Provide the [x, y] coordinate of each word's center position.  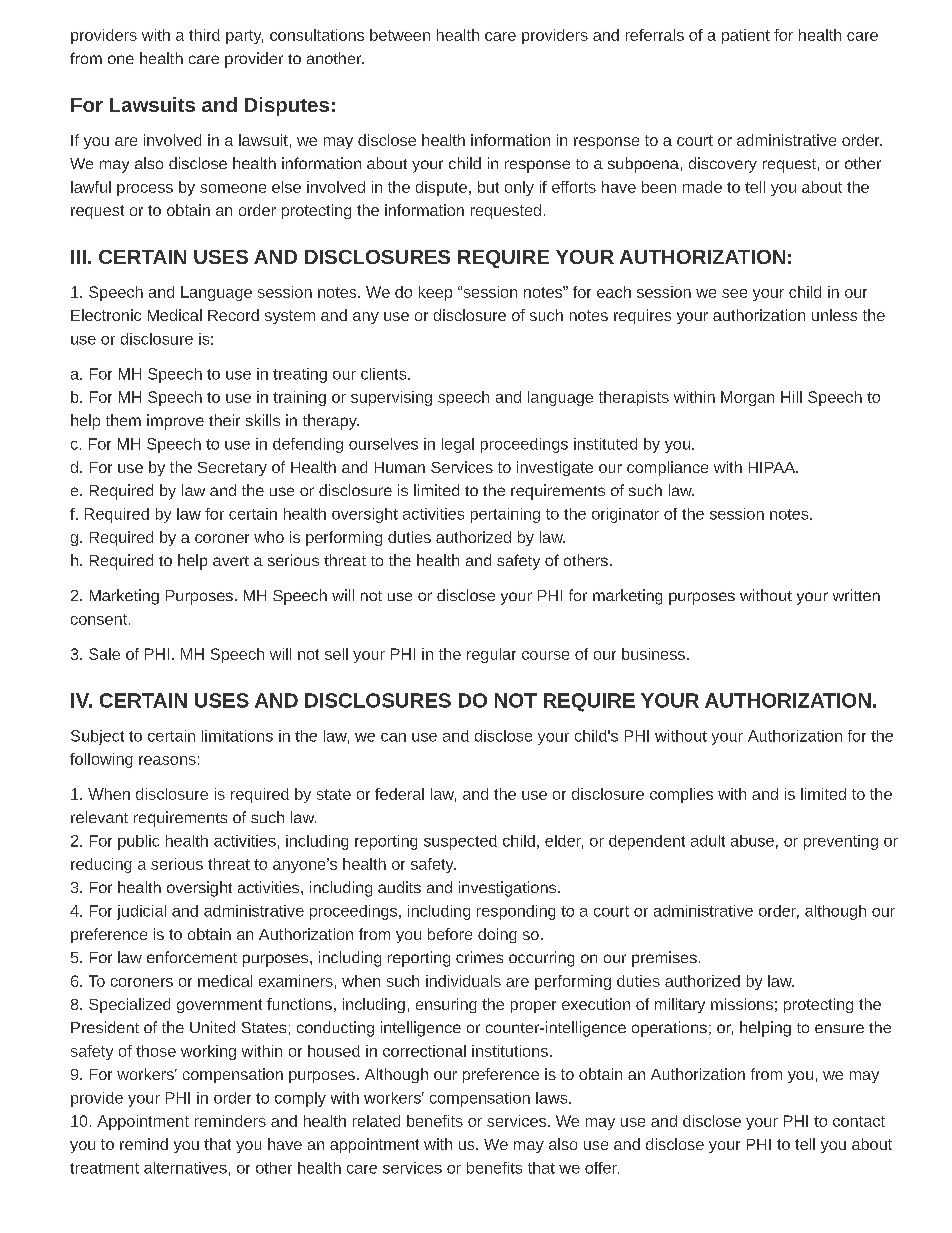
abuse [752, 841]
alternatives [185, 1168]
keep [435, 293]
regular [491, 655]
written [856, 595]
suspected [460, 842]
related [376, 1121]
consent [100, 619]
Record [233, 315]
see [734, 293]
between [400, 35]
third [204, 35]
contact [859, 1121]
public [138, 842]
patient [746, 36]
